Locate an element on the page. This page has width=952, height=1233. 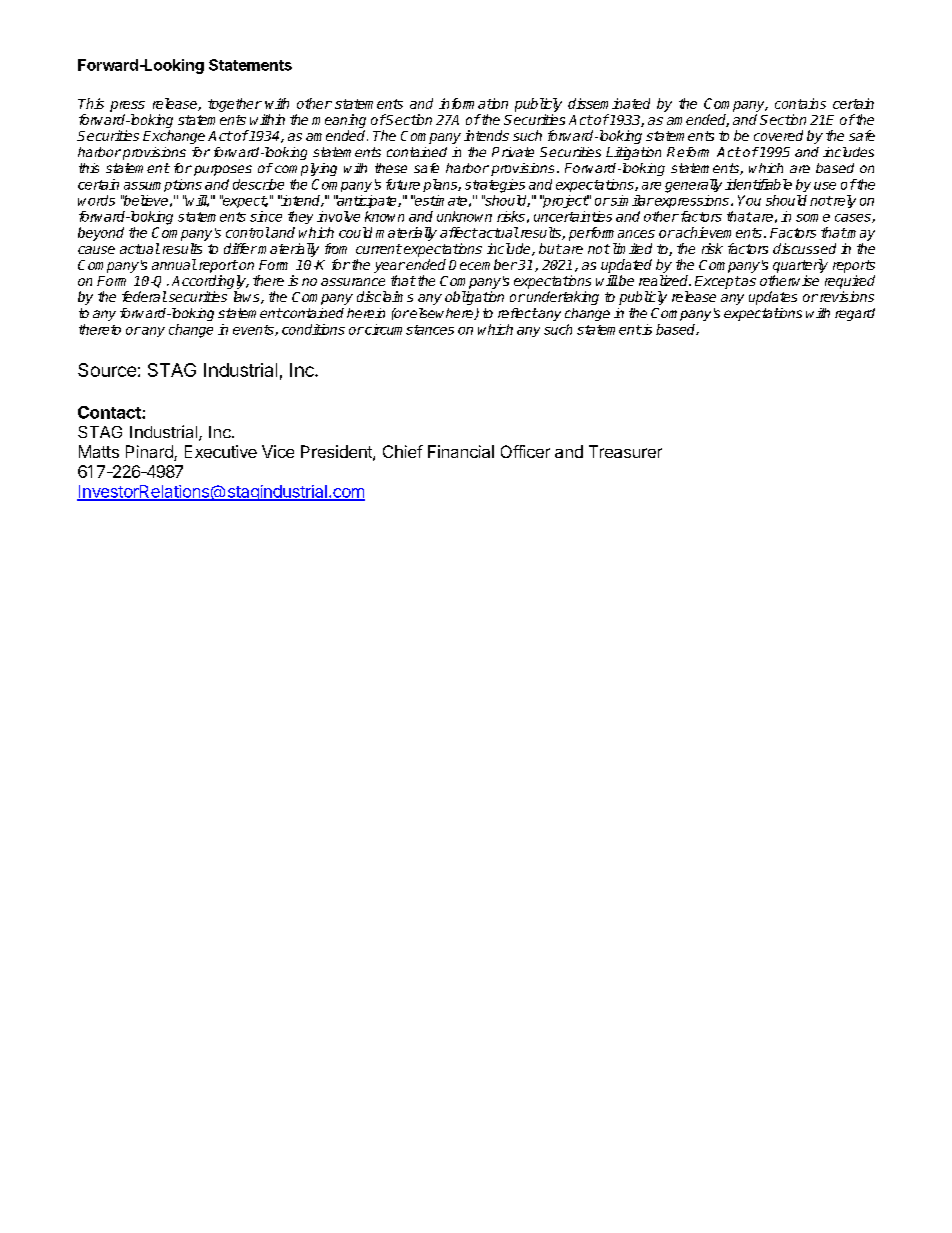
Executive is located at coordinates (221, 451).
